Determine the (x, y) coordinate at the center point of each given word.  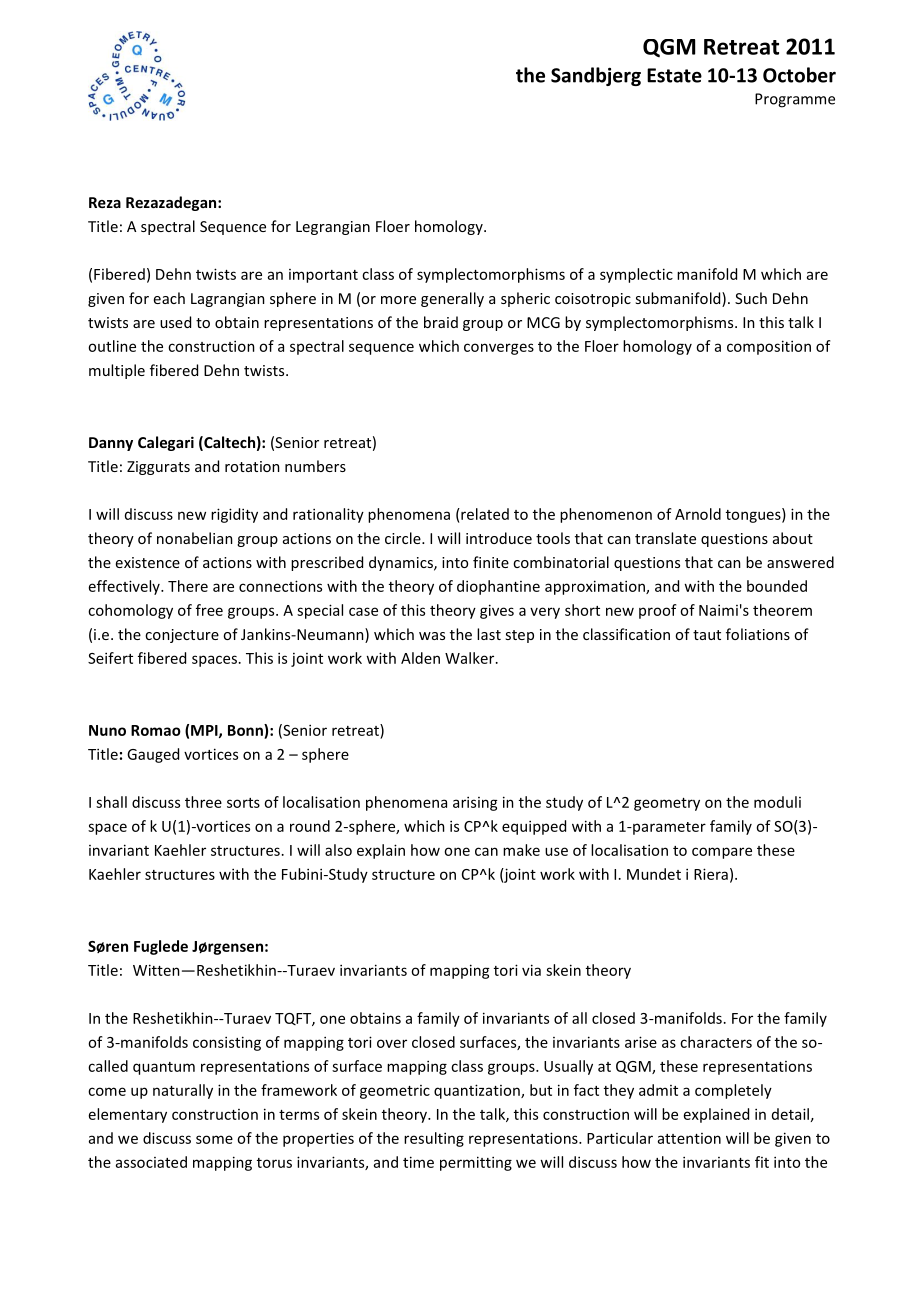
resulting (434, 1139)
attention (689, 1138)
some (214, 1139)
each (169, 298)
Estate (674, 75)
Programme (795, 100)
